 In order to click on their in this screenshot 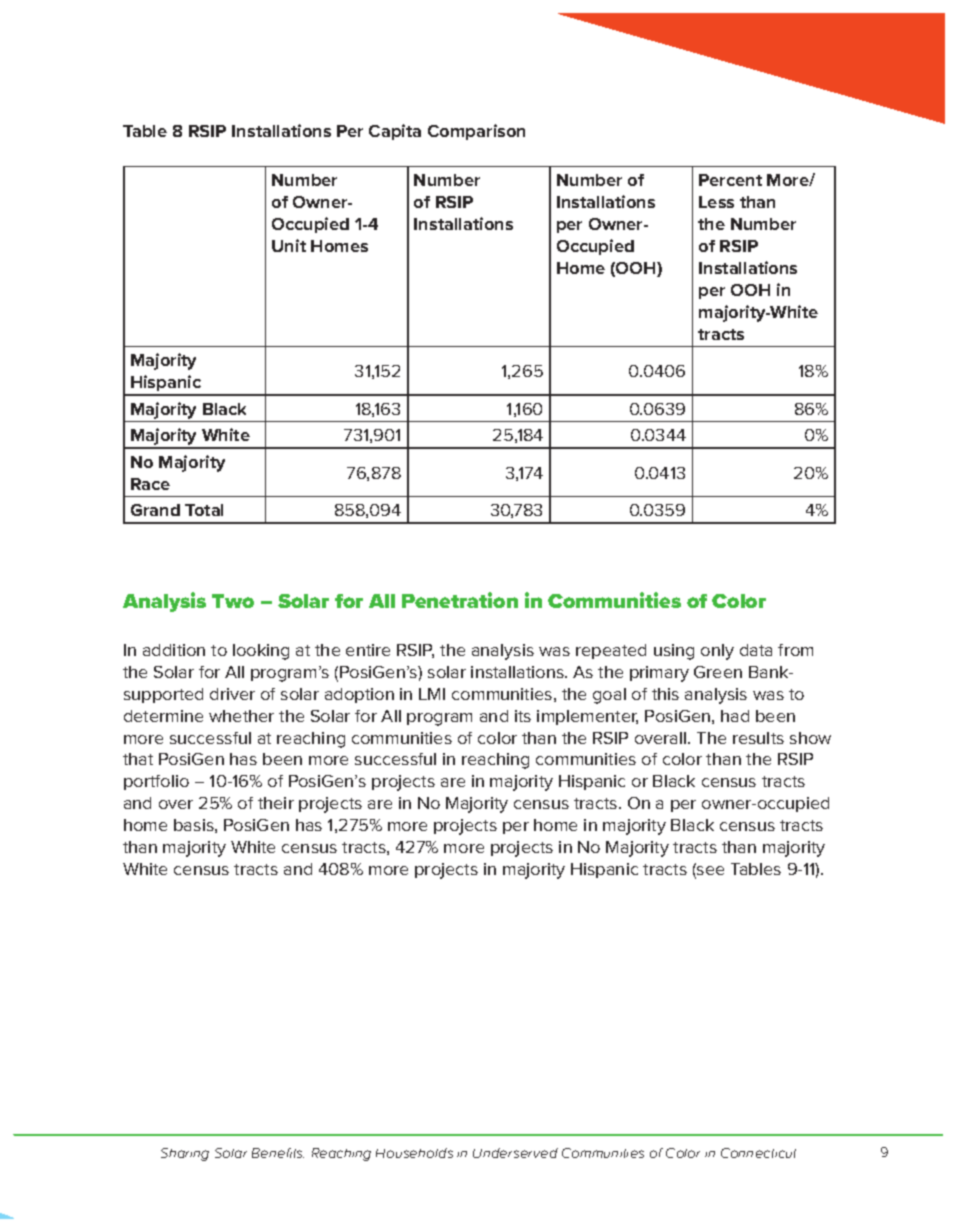, I will do `click(276, 803)`.
